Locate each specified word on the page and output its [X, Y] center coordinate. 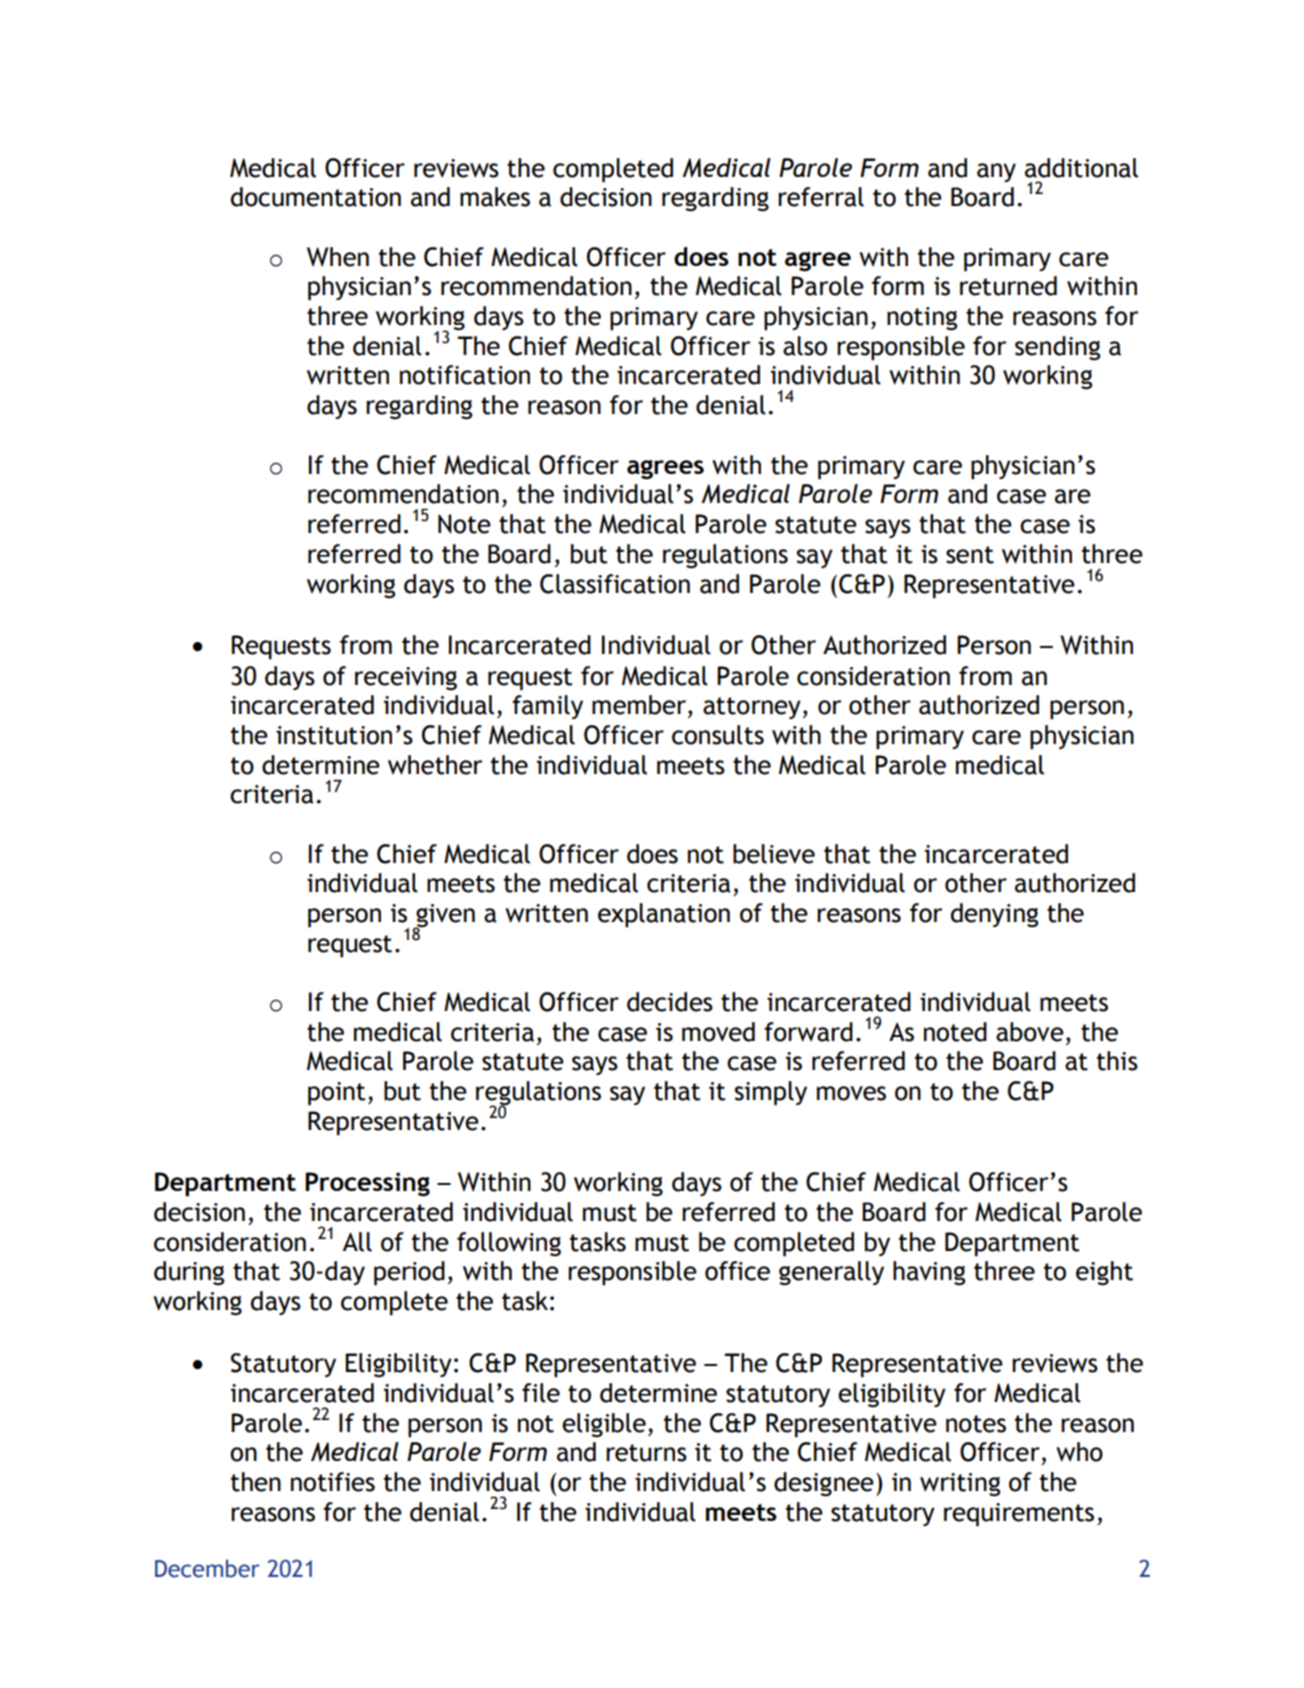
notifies [333, 1482]
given [444, 917]
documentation [316, 197]
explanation [664, 915]
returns [646, 1453]
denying [994, 915]
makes [495, 197]
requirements [1019, 1515]
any [996, 172]
